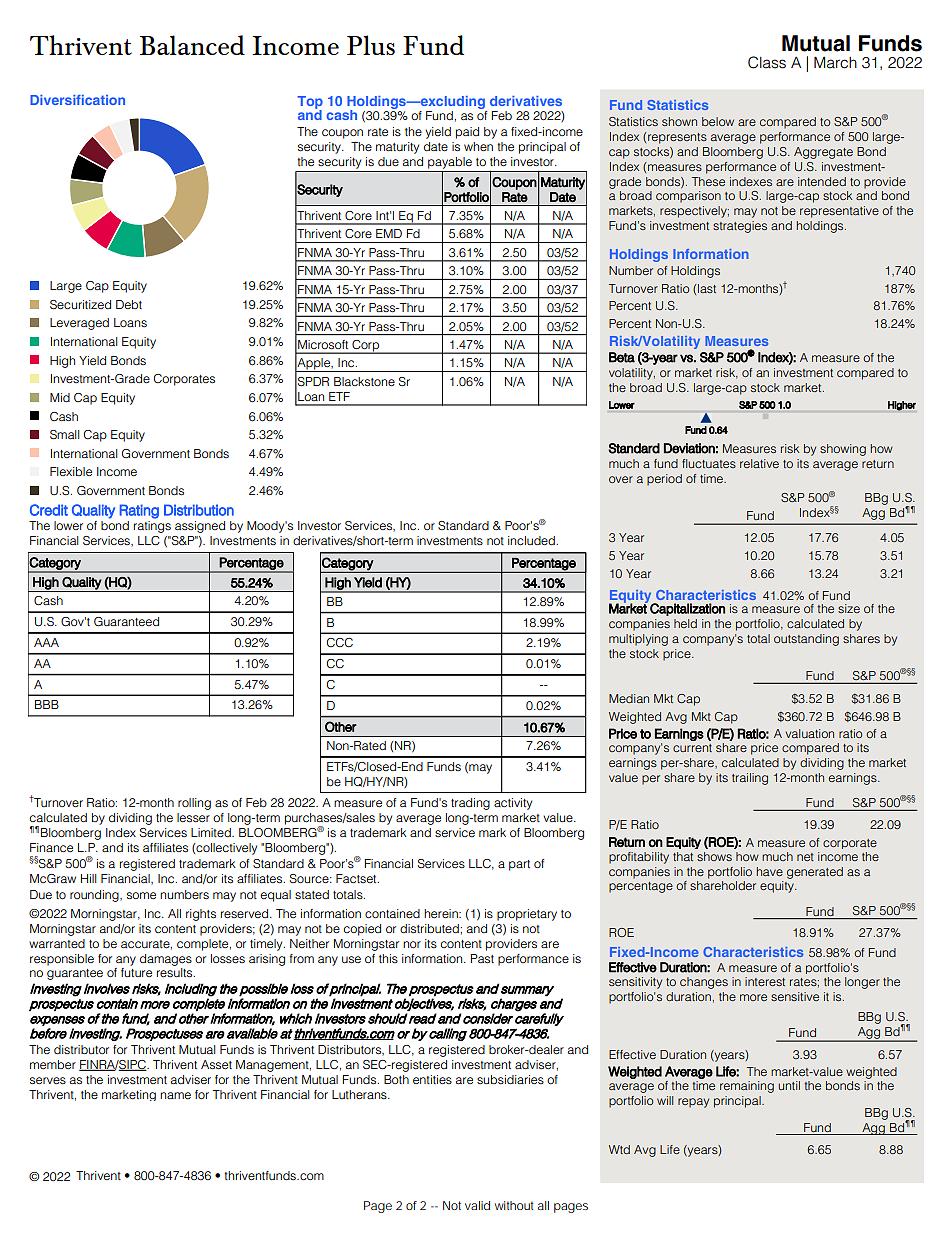 This page has width=952, height=1233. What do you see at coordinates (514, 1205) in the page?
I see `without` at bounding box center [514, 1205].
